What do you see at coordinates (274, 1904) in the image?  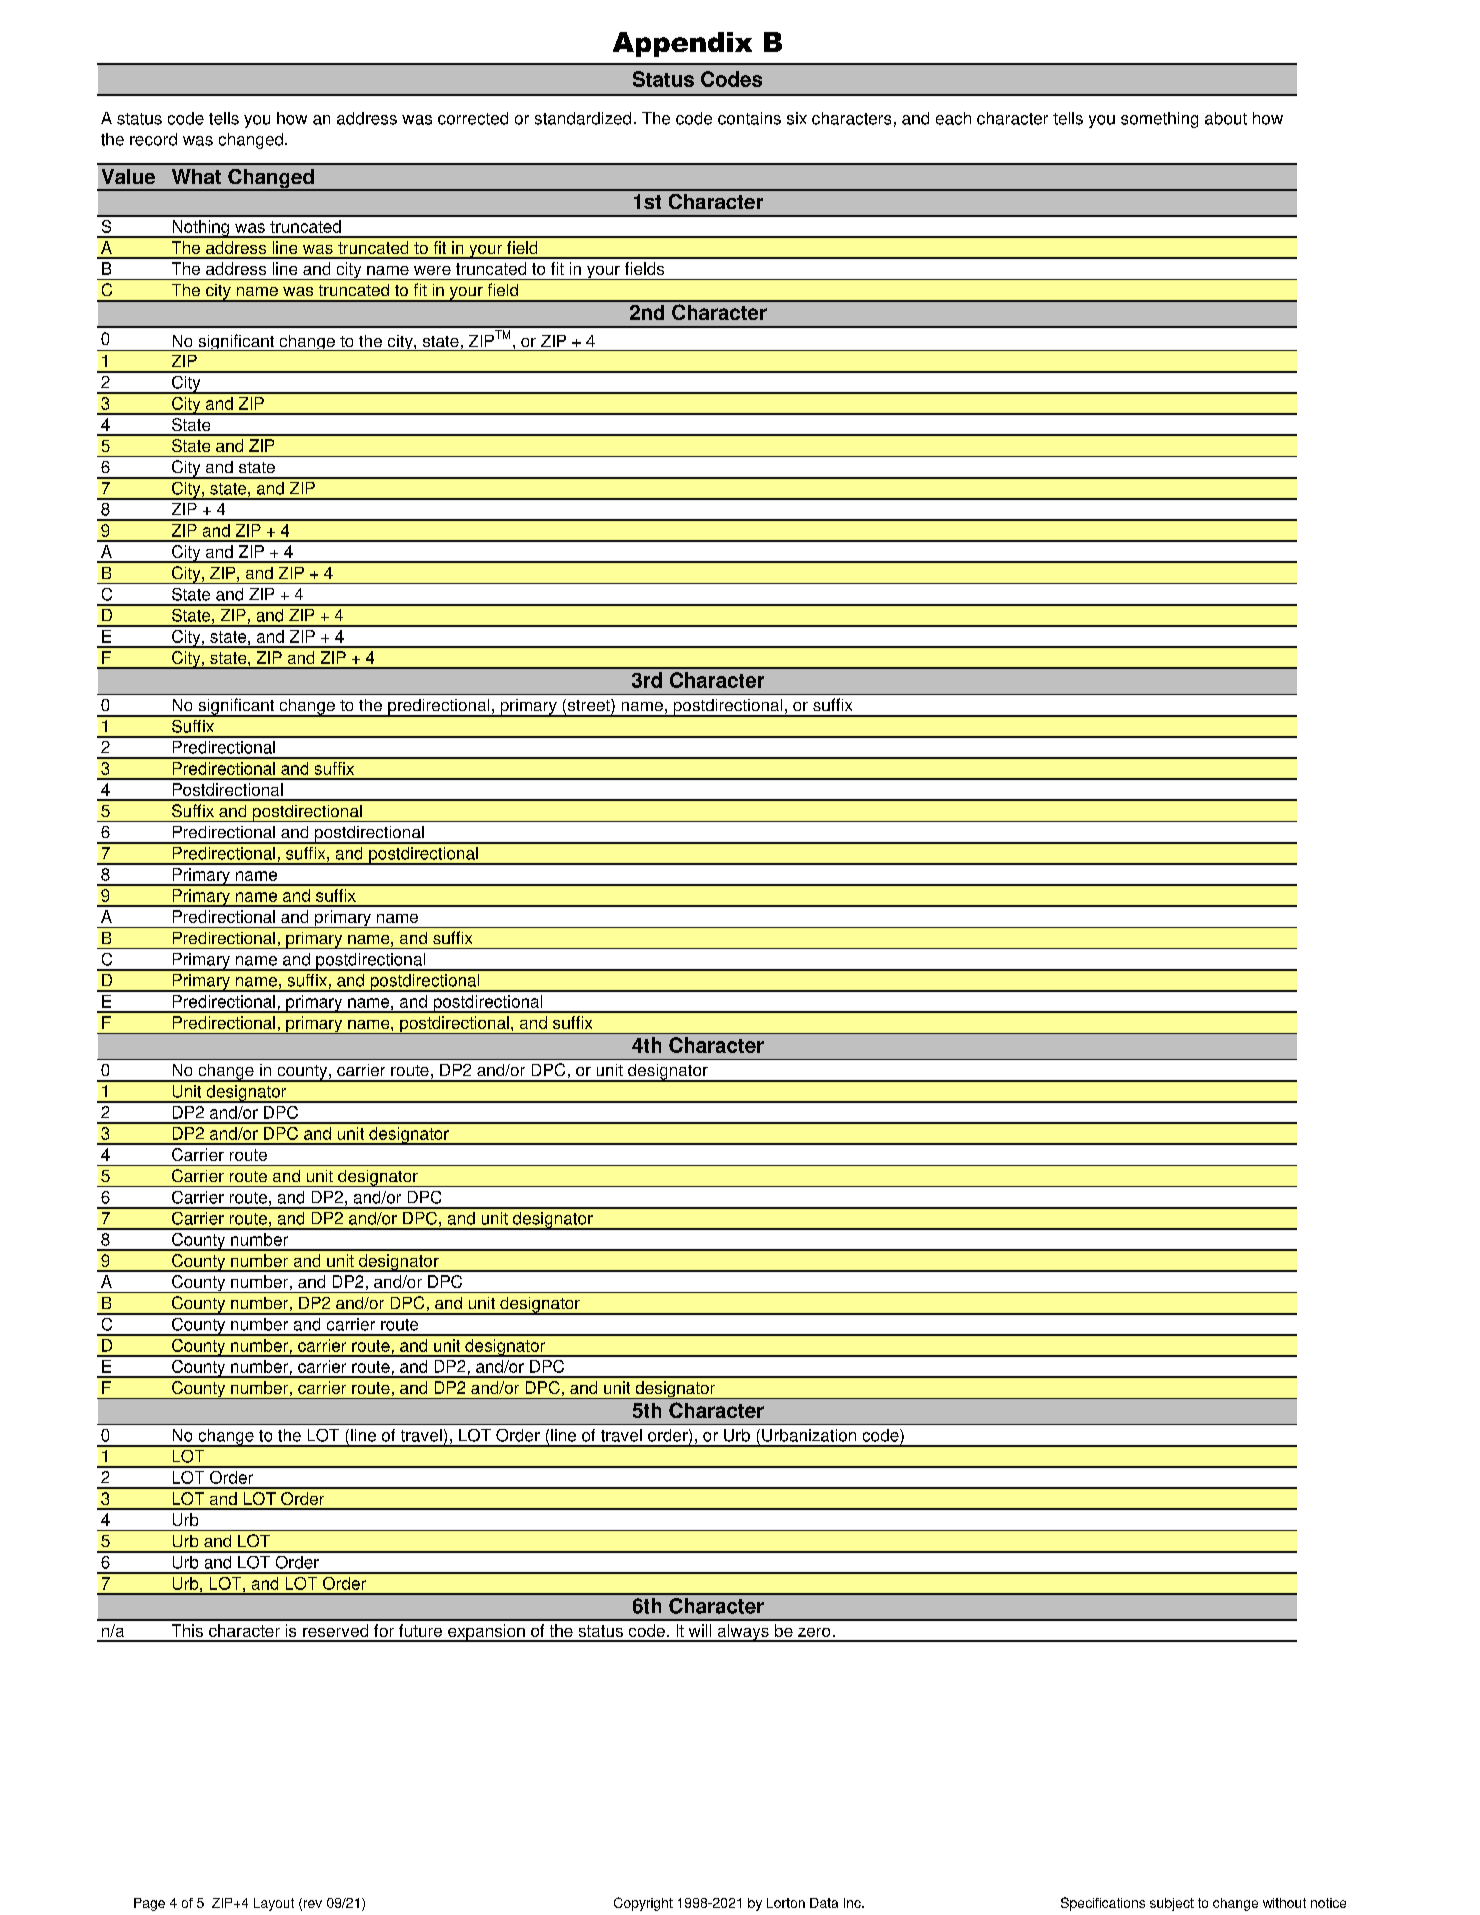 I see `Layout` at bounding box center [274, 1904].
